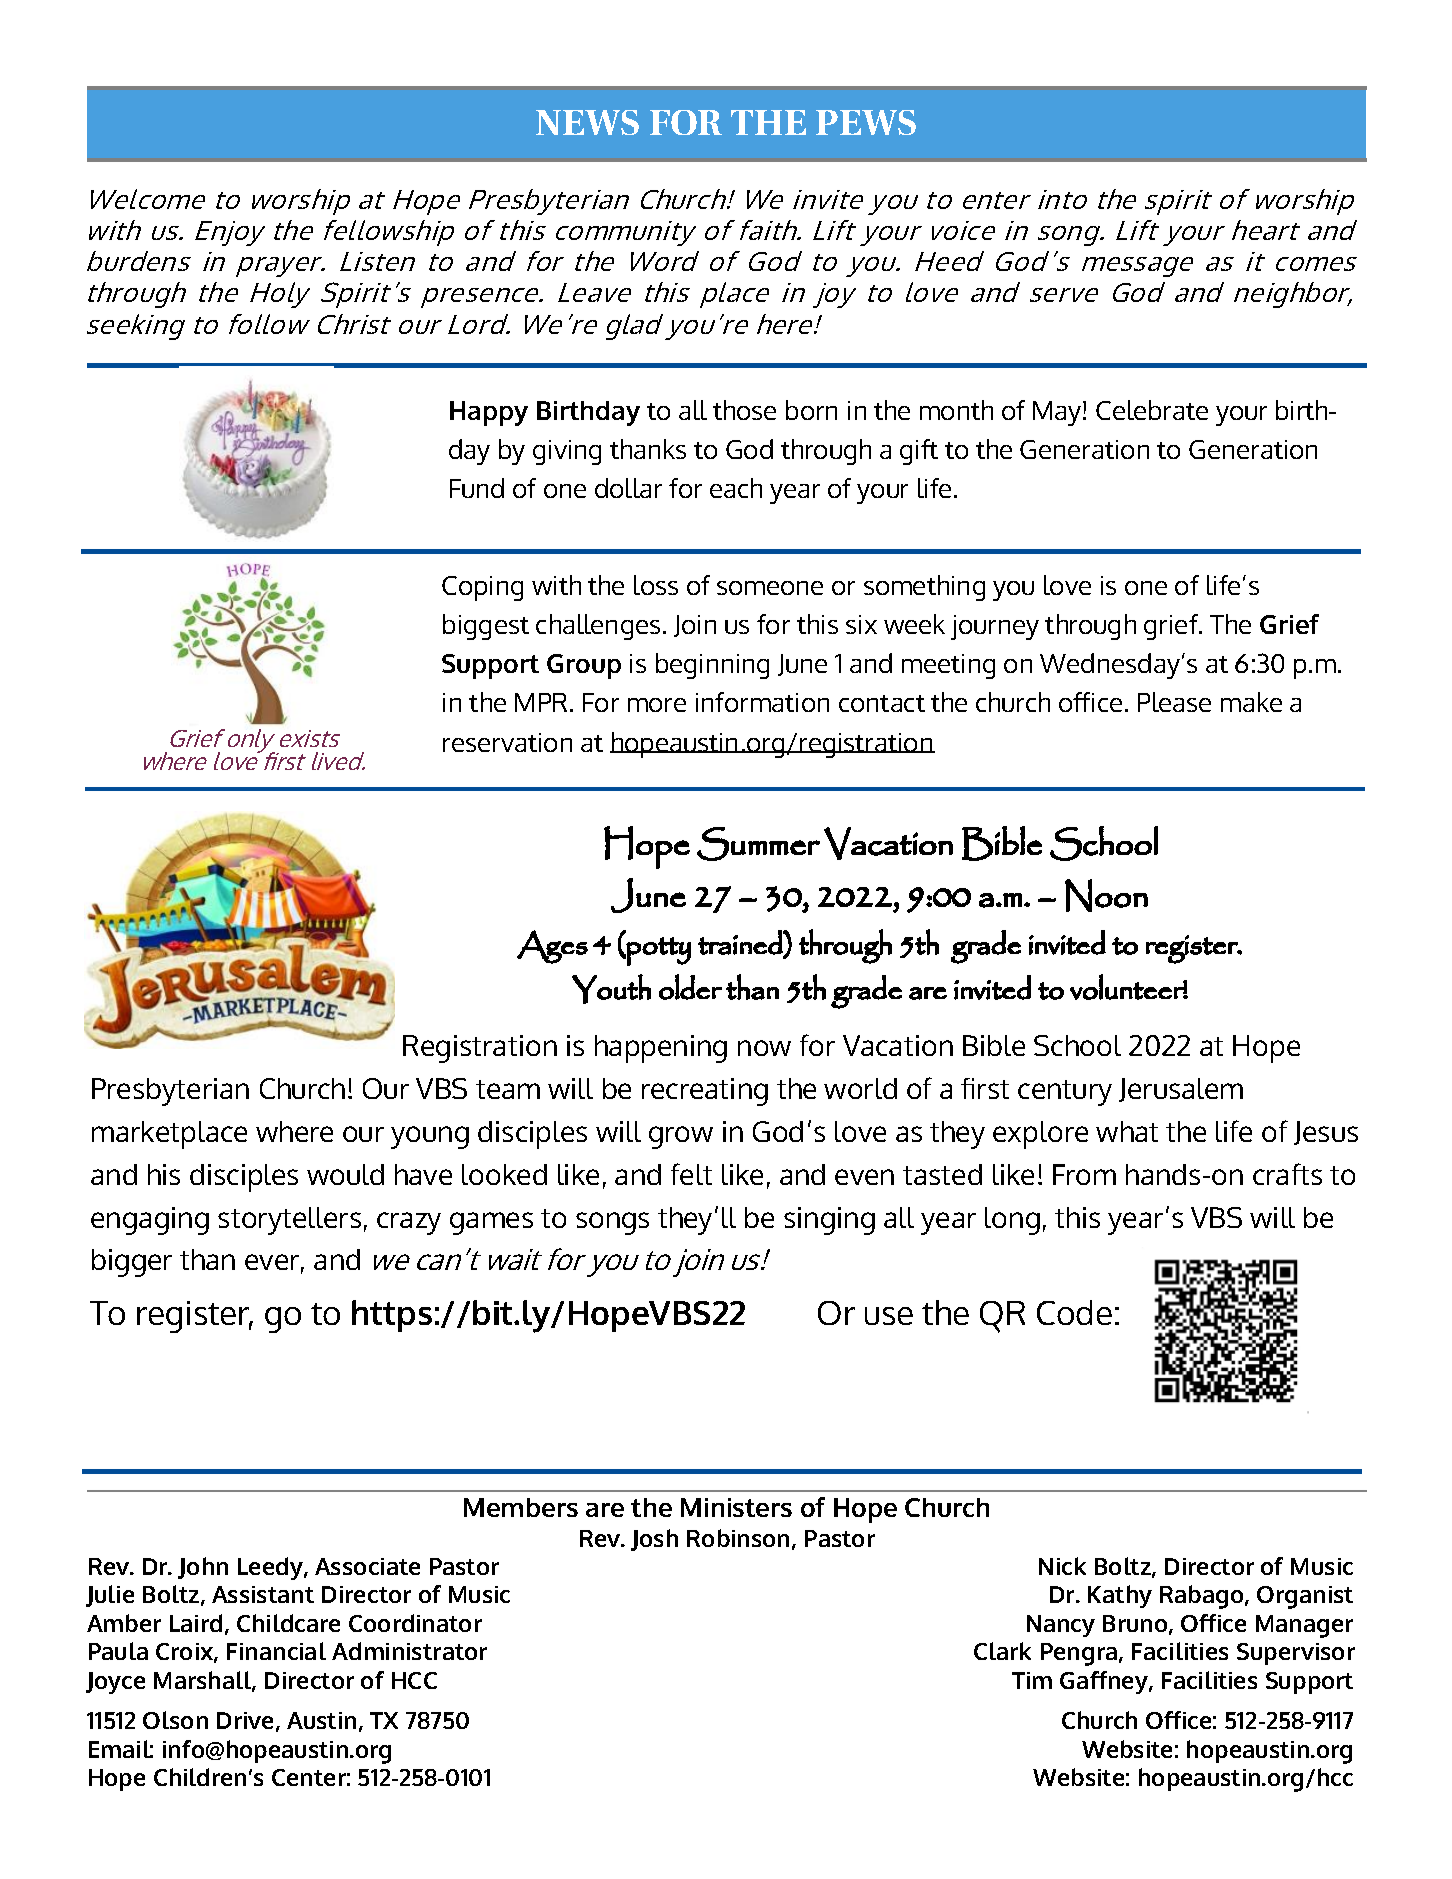 Image resolution: width=1452 pixels, height=1879 pixels. I want to click on Celebrate, so click(1152, 410).
